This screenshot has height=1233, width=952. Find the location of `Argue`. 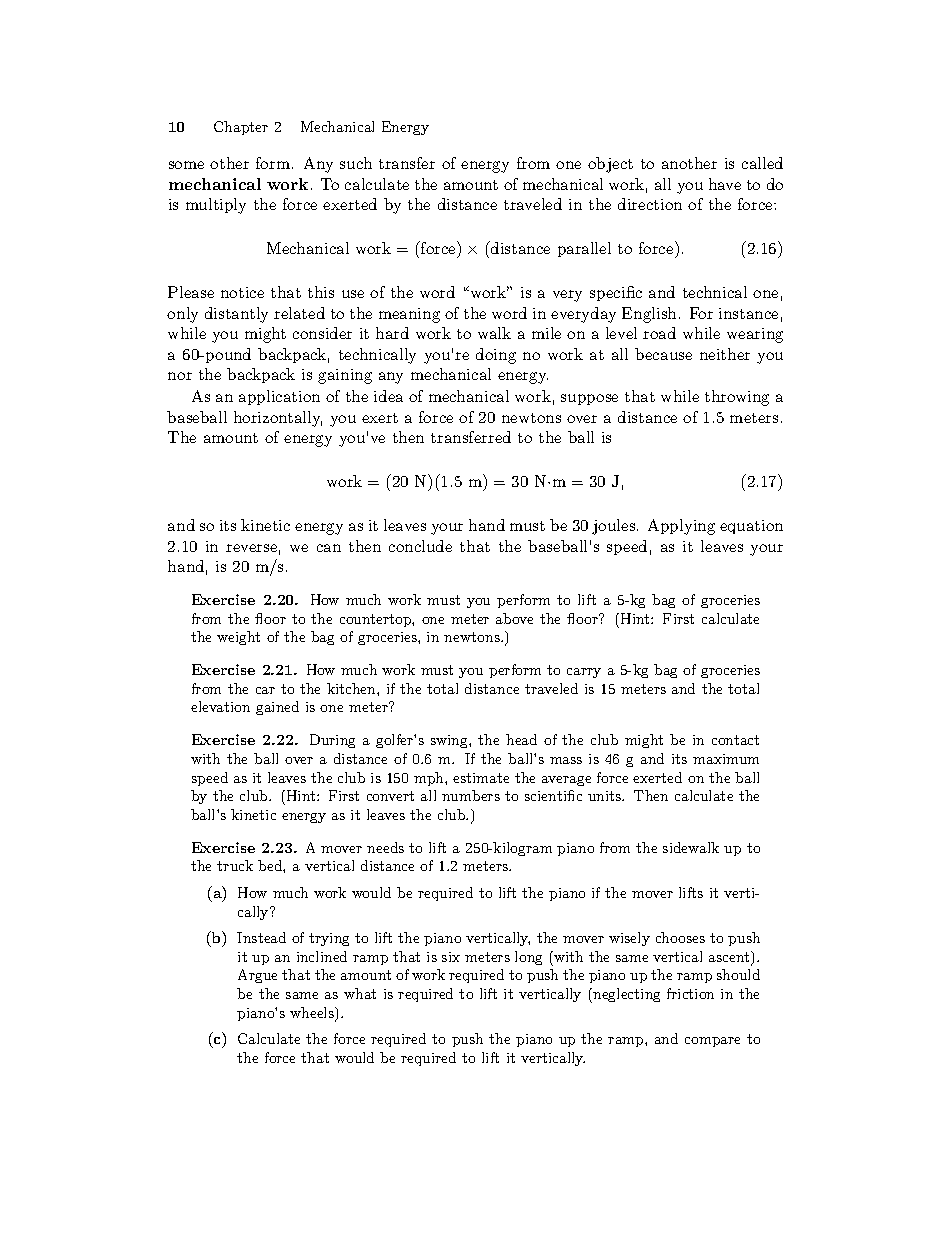

Argue is located at coordinates (257, 976).
